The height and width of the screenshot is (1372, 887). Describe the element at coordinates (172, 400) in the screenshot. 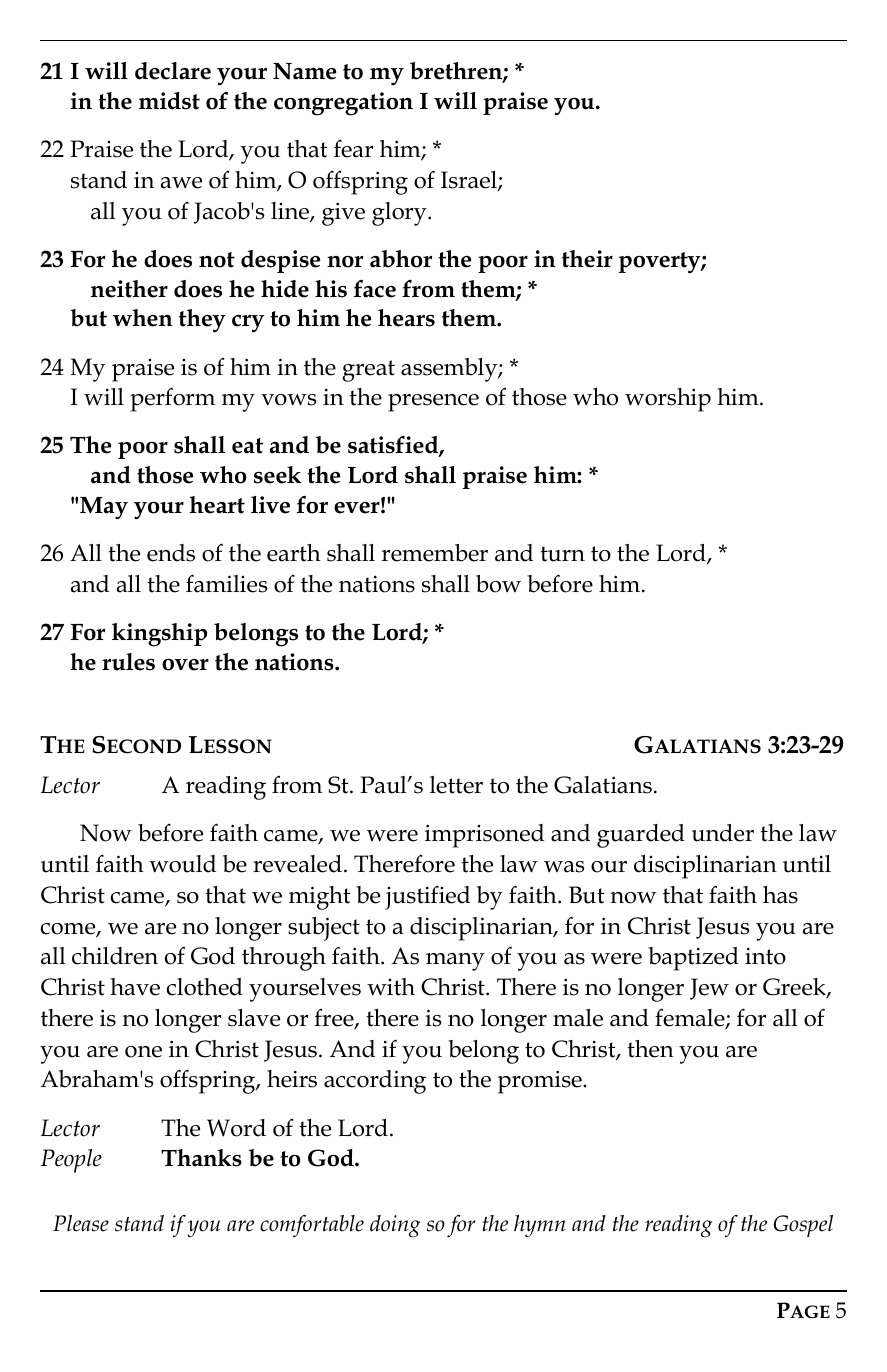

I see `perform` at that location.
